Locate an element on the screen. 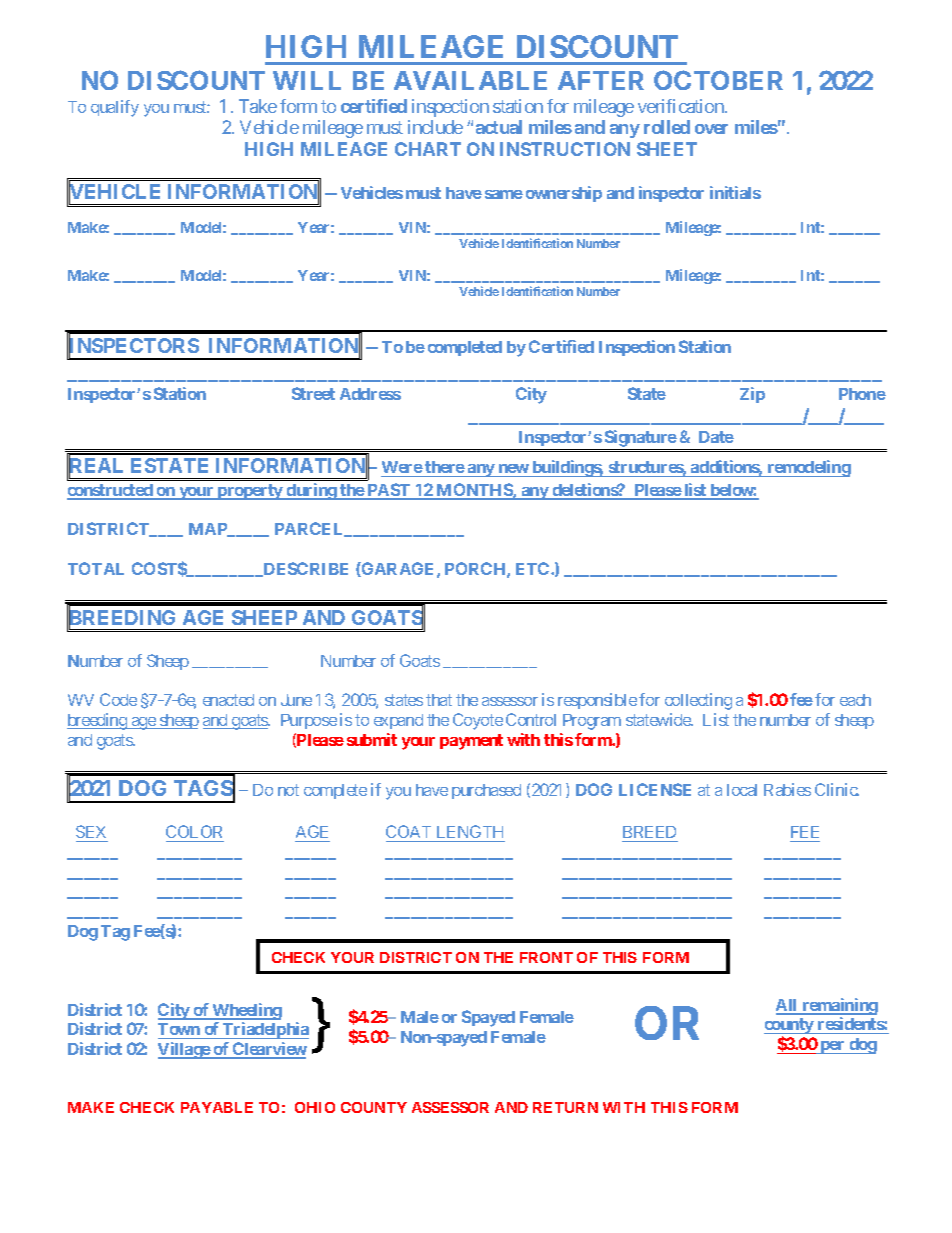 This screenshot has width=952, height=1233. include is located at coordinates (435, 127).
